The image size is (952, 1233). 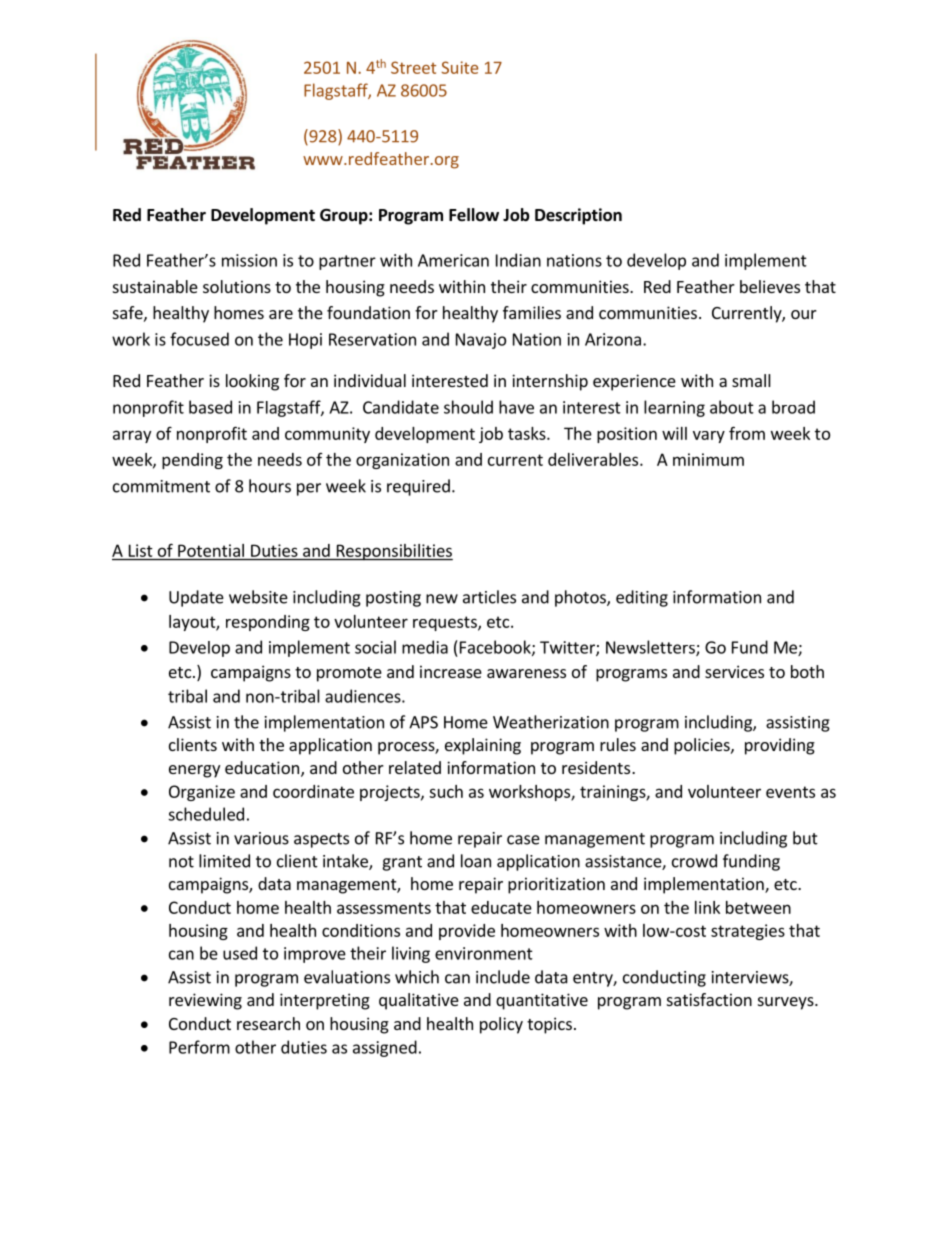 I want to click on services, so click(x=734, y=671).
